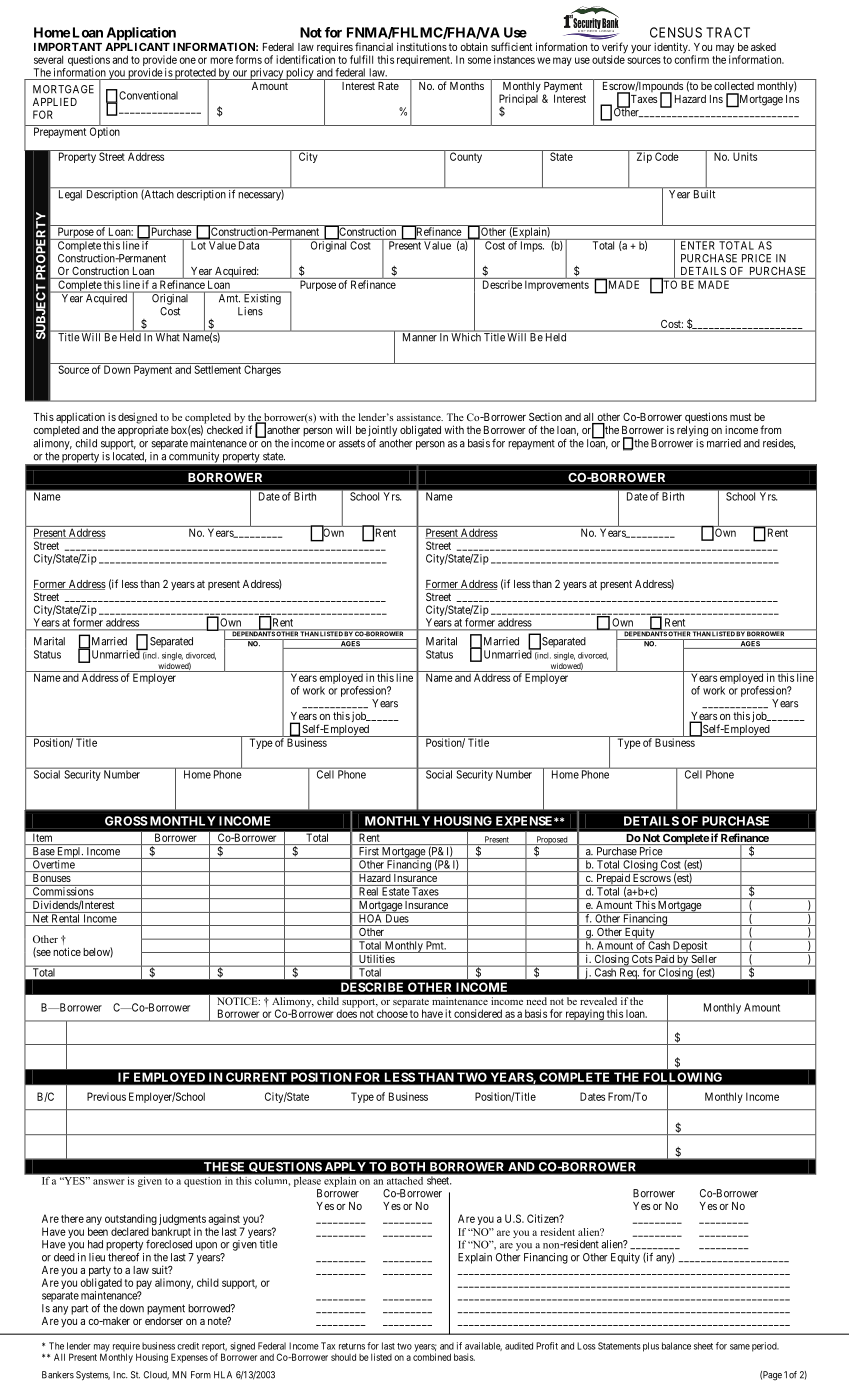 The image size is (849, 1400). I want to click on Proposed, so click(552, 841).
